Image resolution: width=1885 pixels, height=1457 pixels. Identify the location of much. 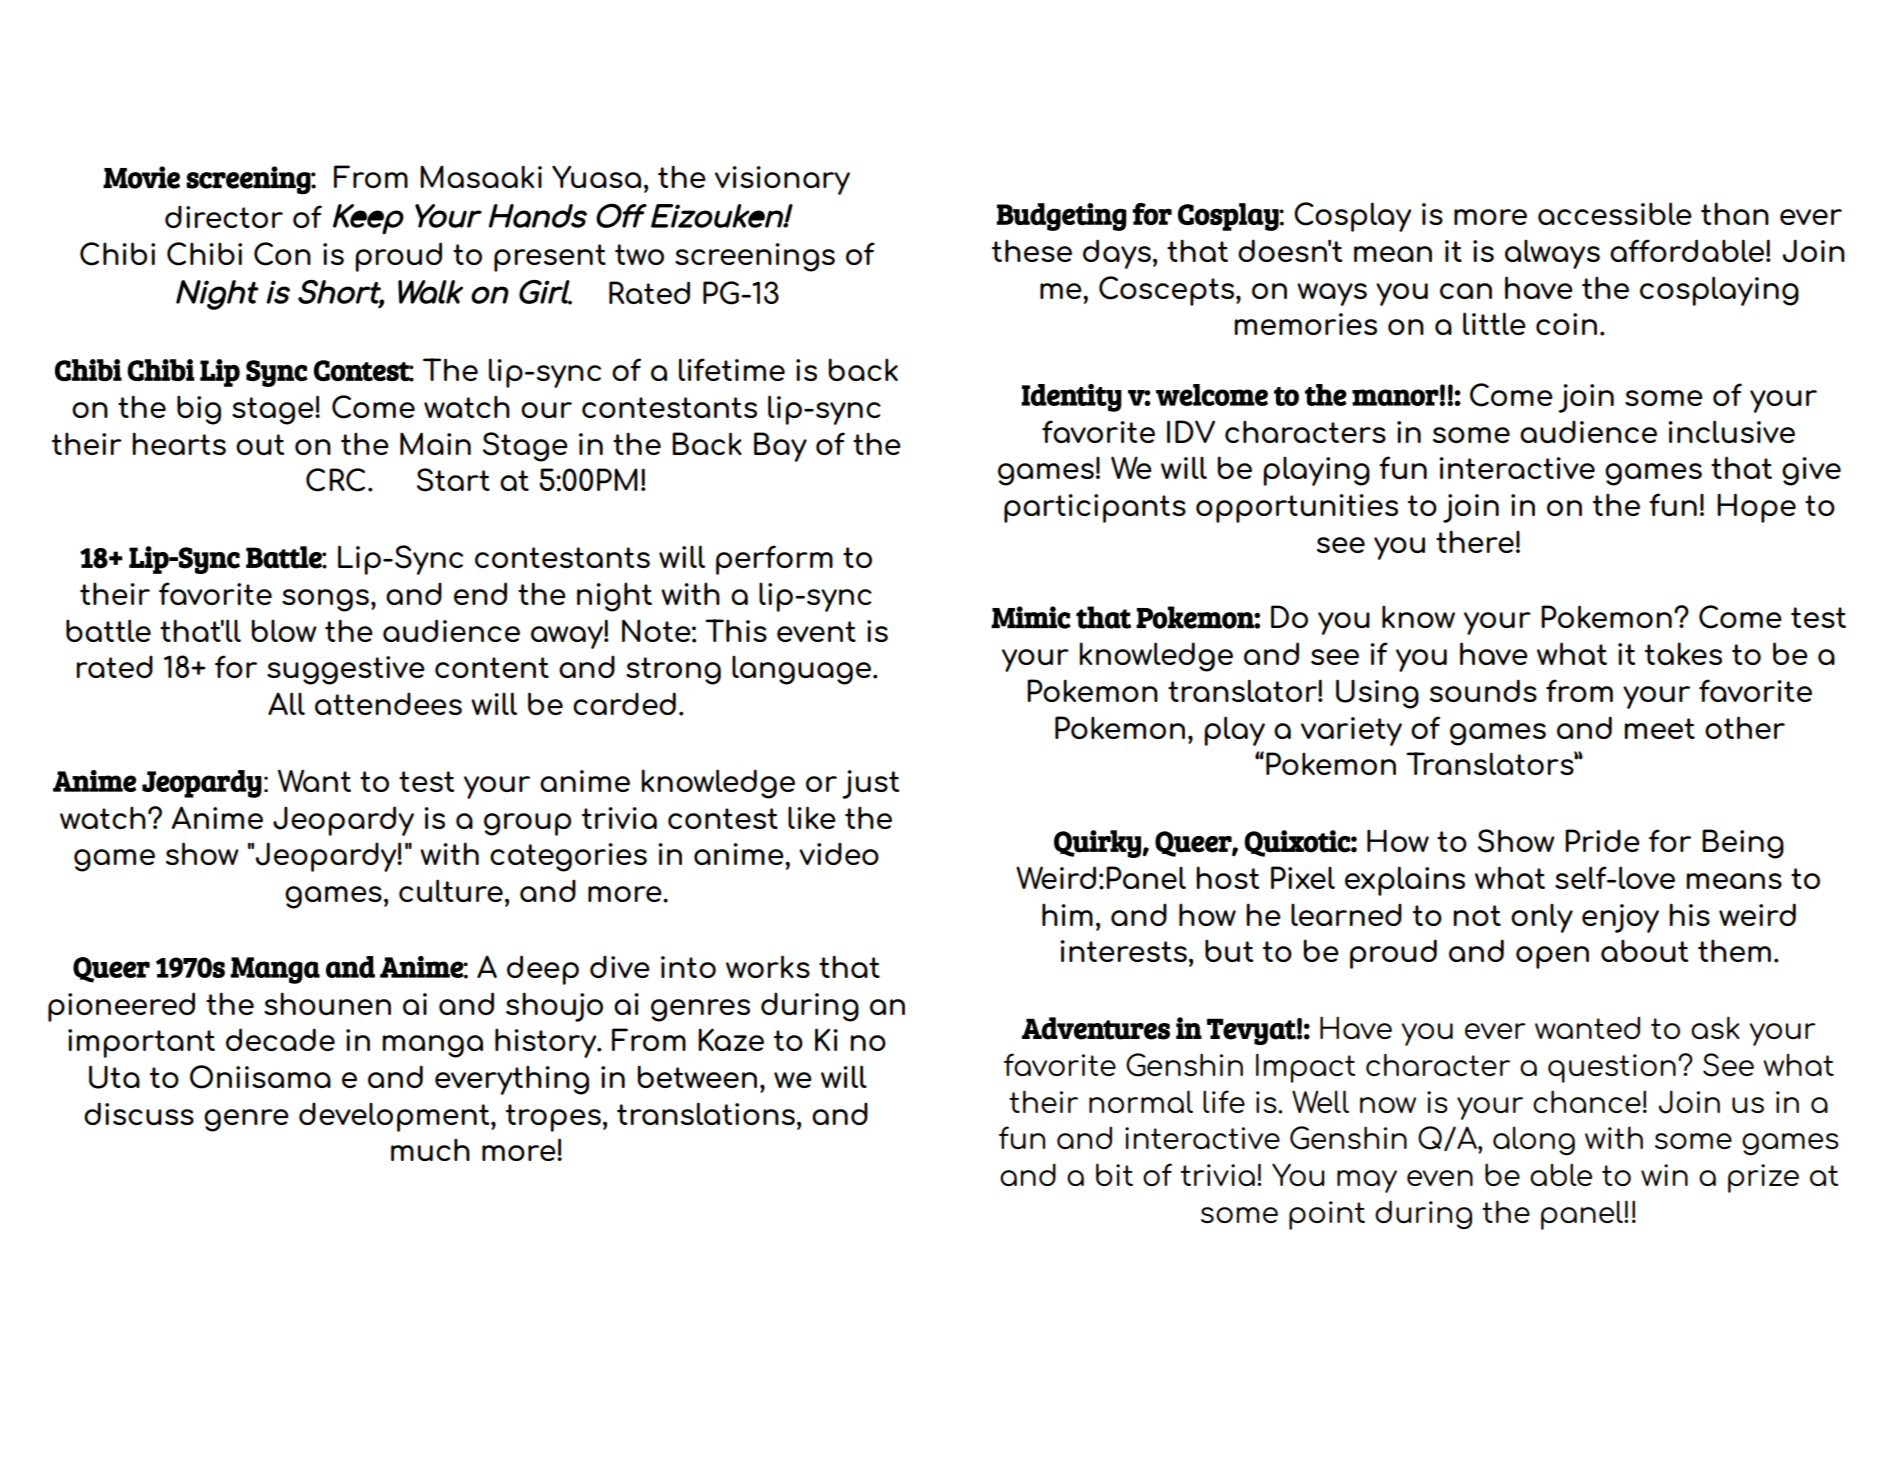
(430, 1149).
